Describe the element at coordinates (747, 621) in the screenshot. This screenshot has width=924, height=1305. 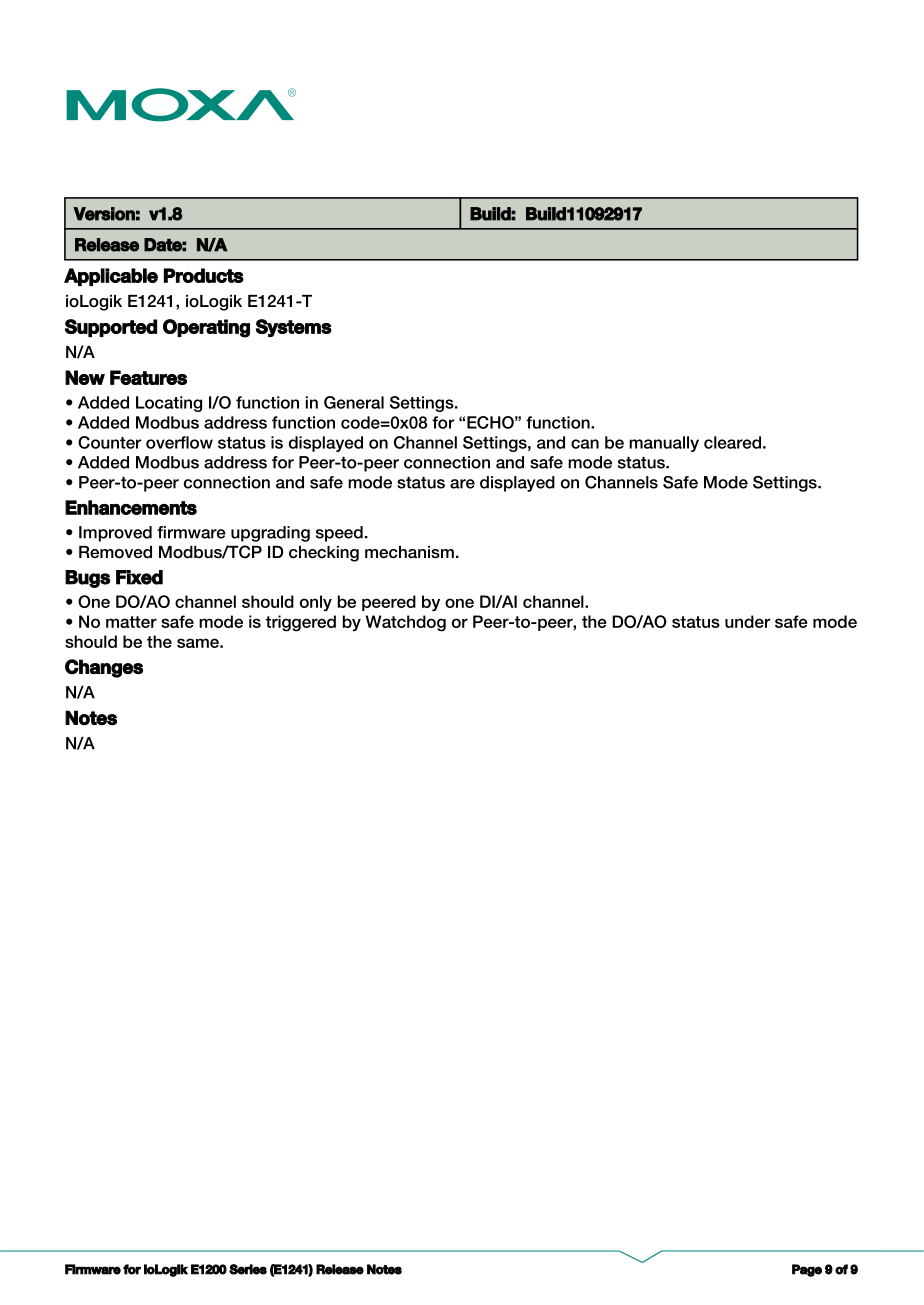
I see `under` at that location.
